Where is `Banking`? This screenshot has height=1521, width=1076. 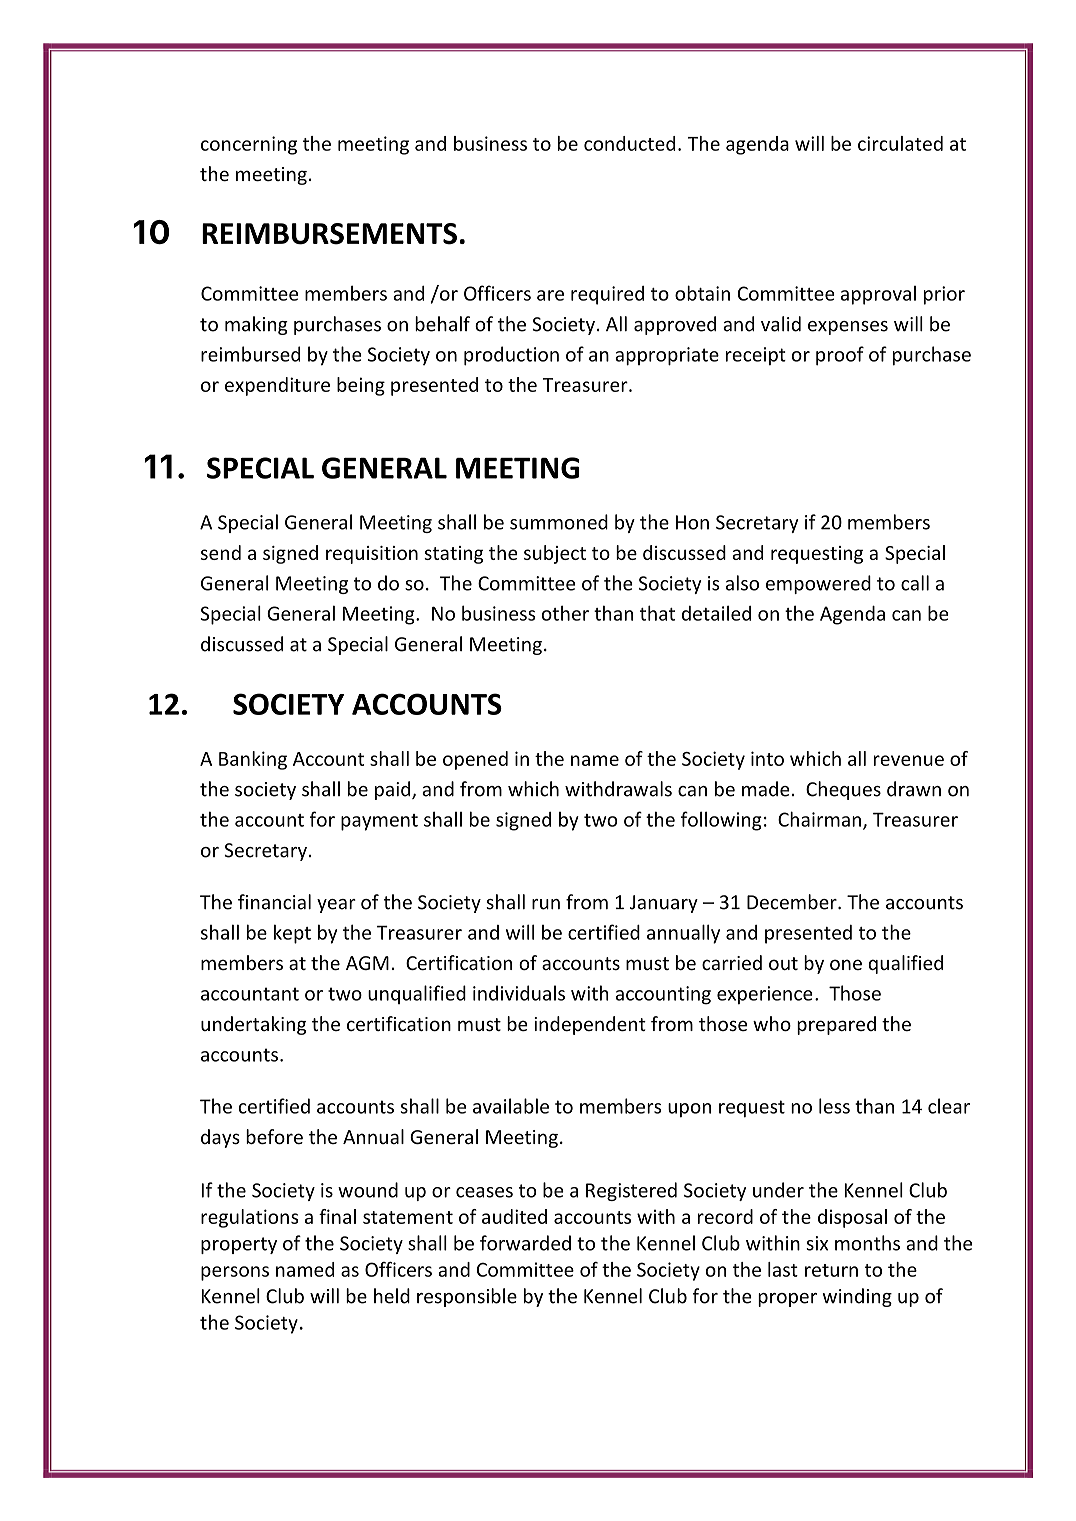
Banking is located at coordinates (253, 760).
